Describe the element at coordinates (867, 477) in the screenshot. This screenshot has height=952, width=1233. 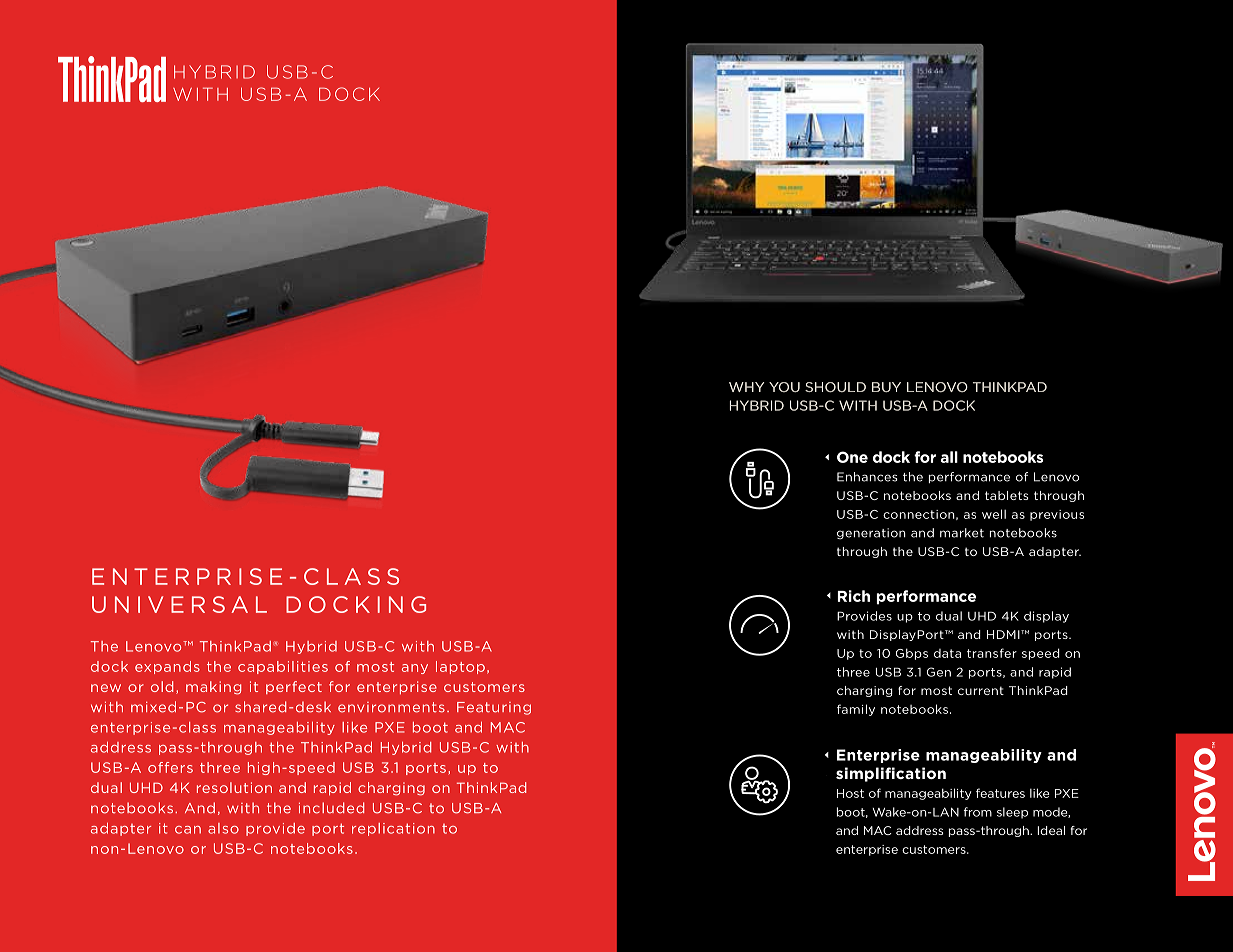
I see `Enhances` at that location.
